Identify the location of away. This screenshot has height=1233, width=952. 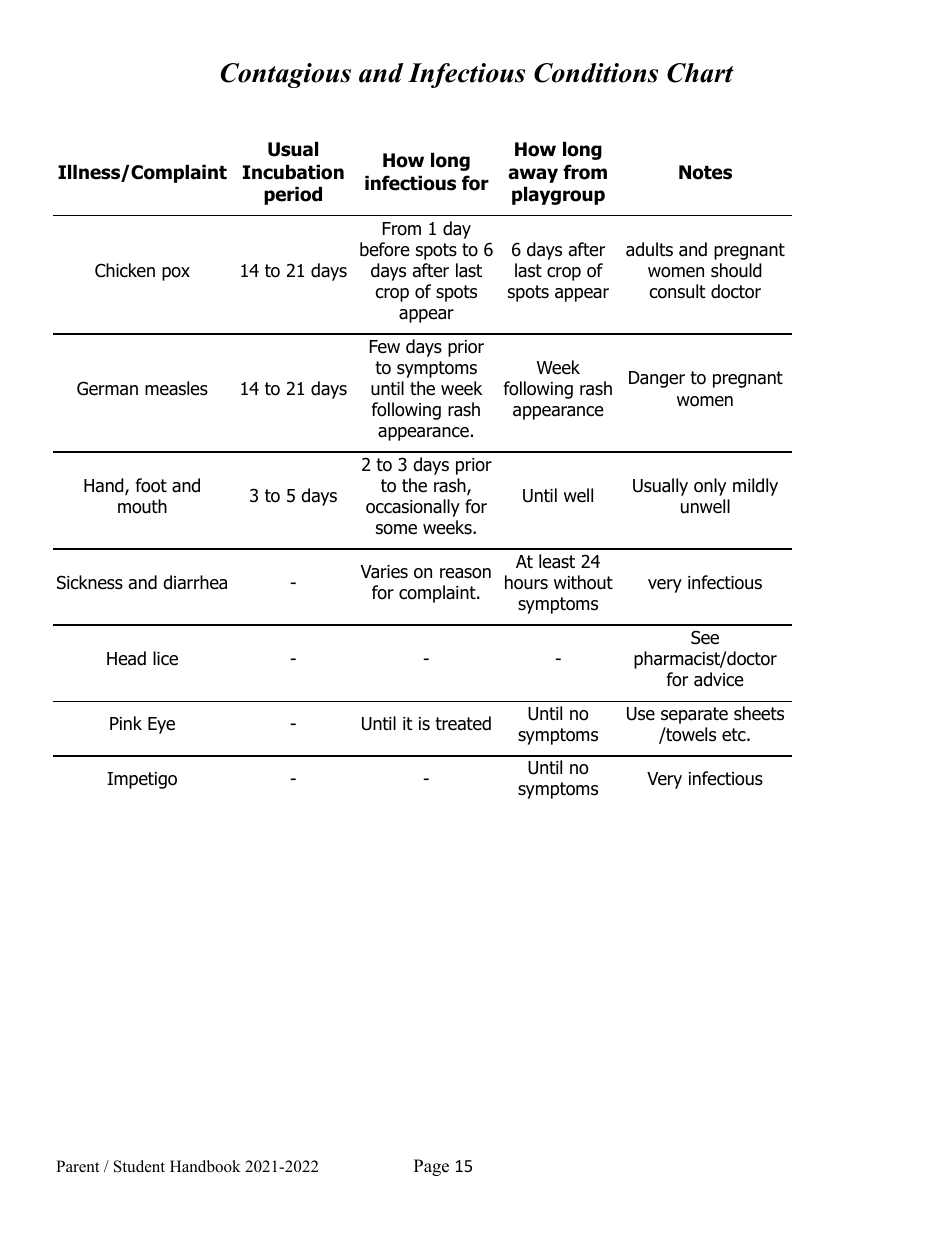
(533, 175).
